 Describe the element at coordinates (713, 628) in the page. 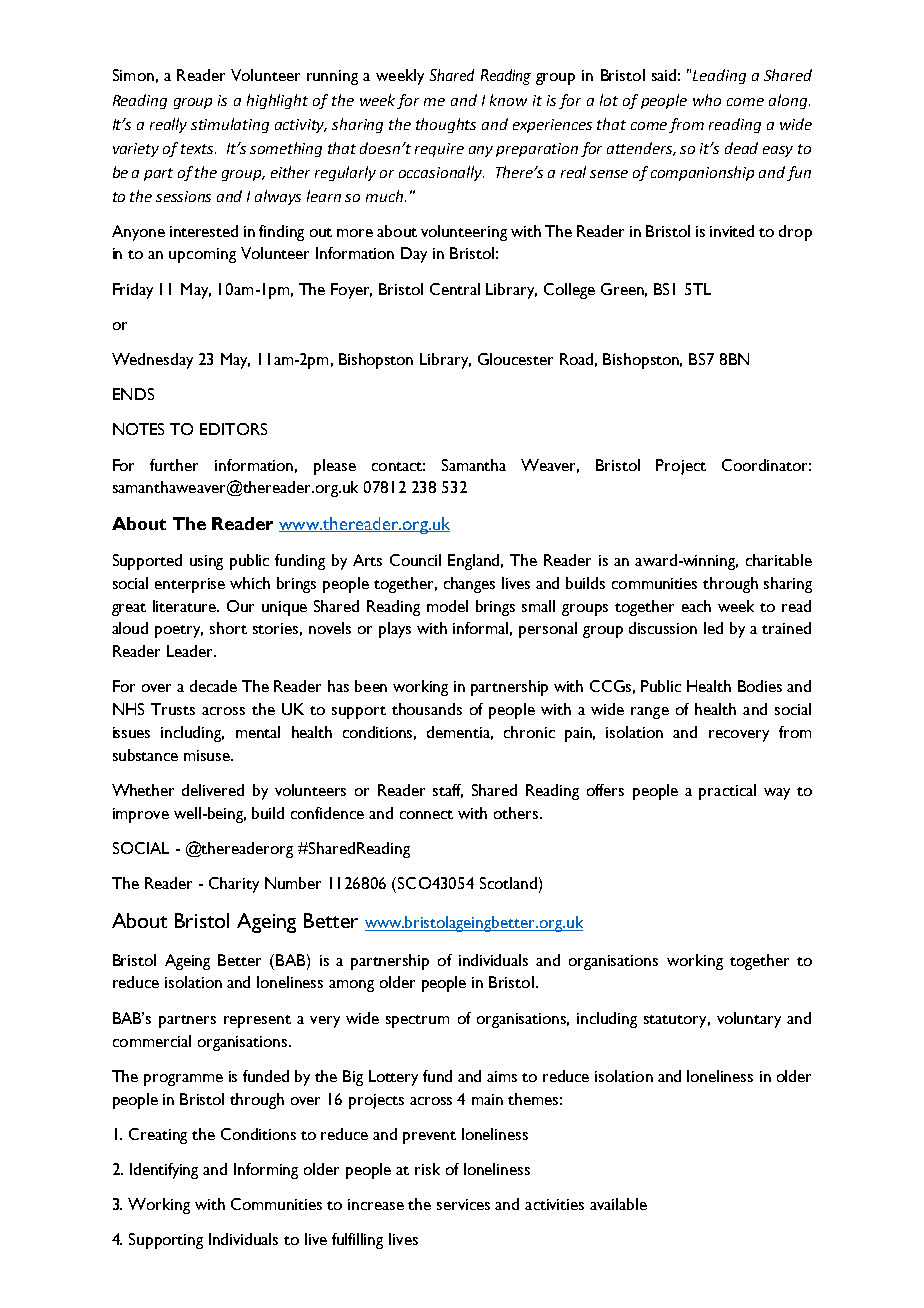

I see `led` at that location.
